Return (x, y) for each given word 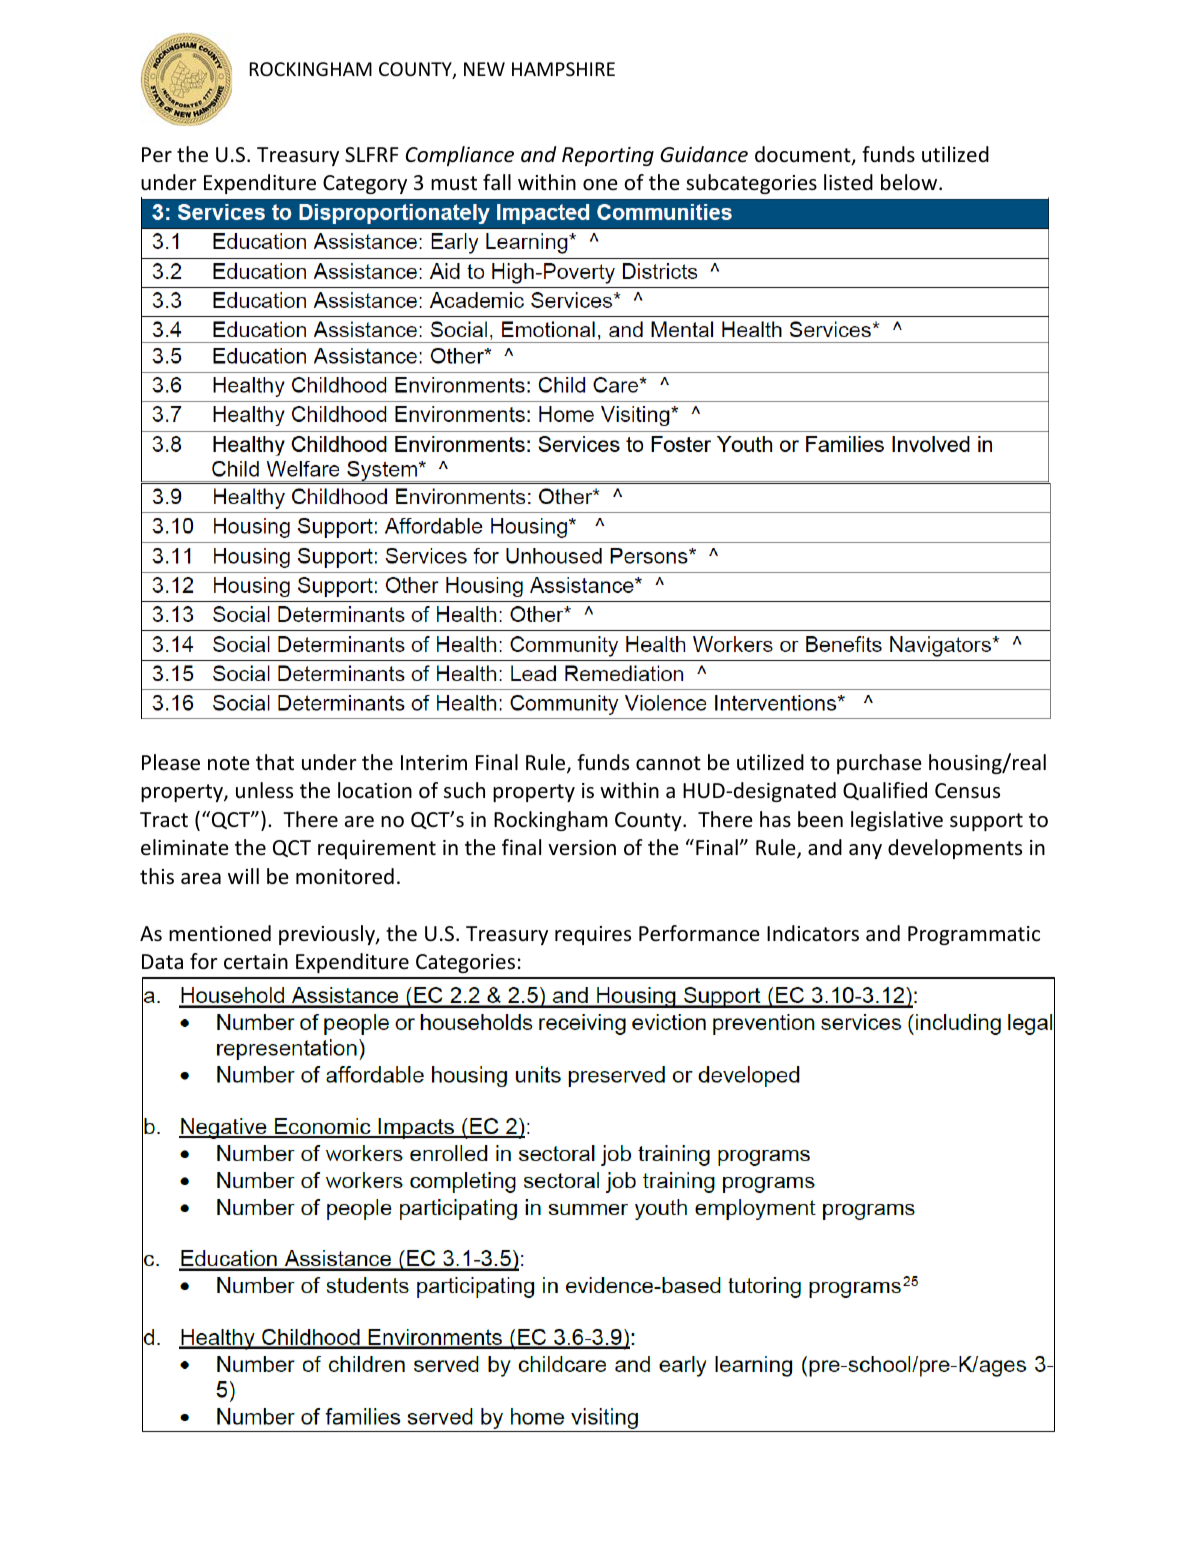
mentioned (220, 933)
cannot (668, 763)
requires (593, 935)
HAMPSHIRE (563, 69)
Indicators (813, 933)
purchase (879, 764)
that (275, 762)
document (804, 155)
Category (365, 184)
